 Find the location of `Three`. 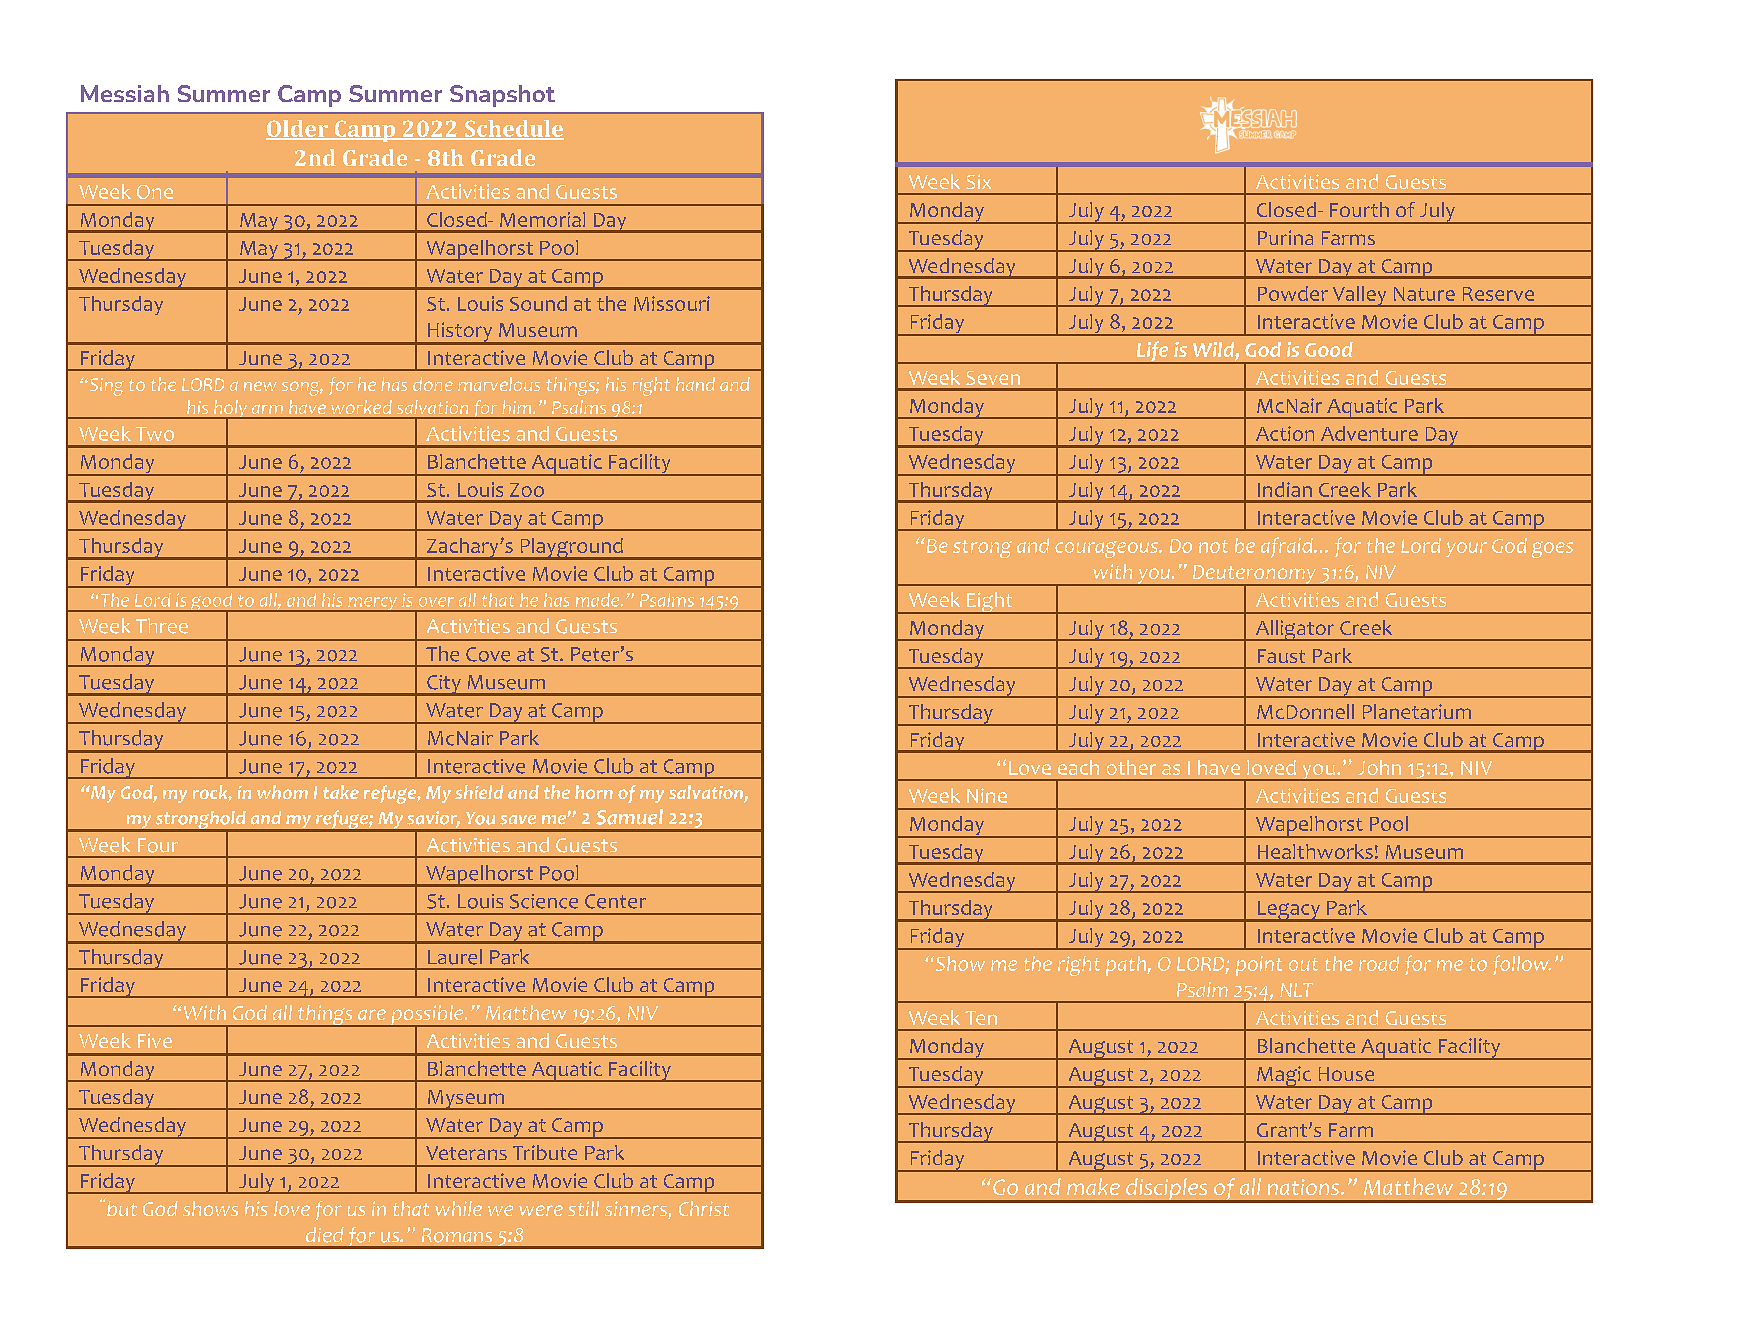

Three is located at coordinates (162, 626).
